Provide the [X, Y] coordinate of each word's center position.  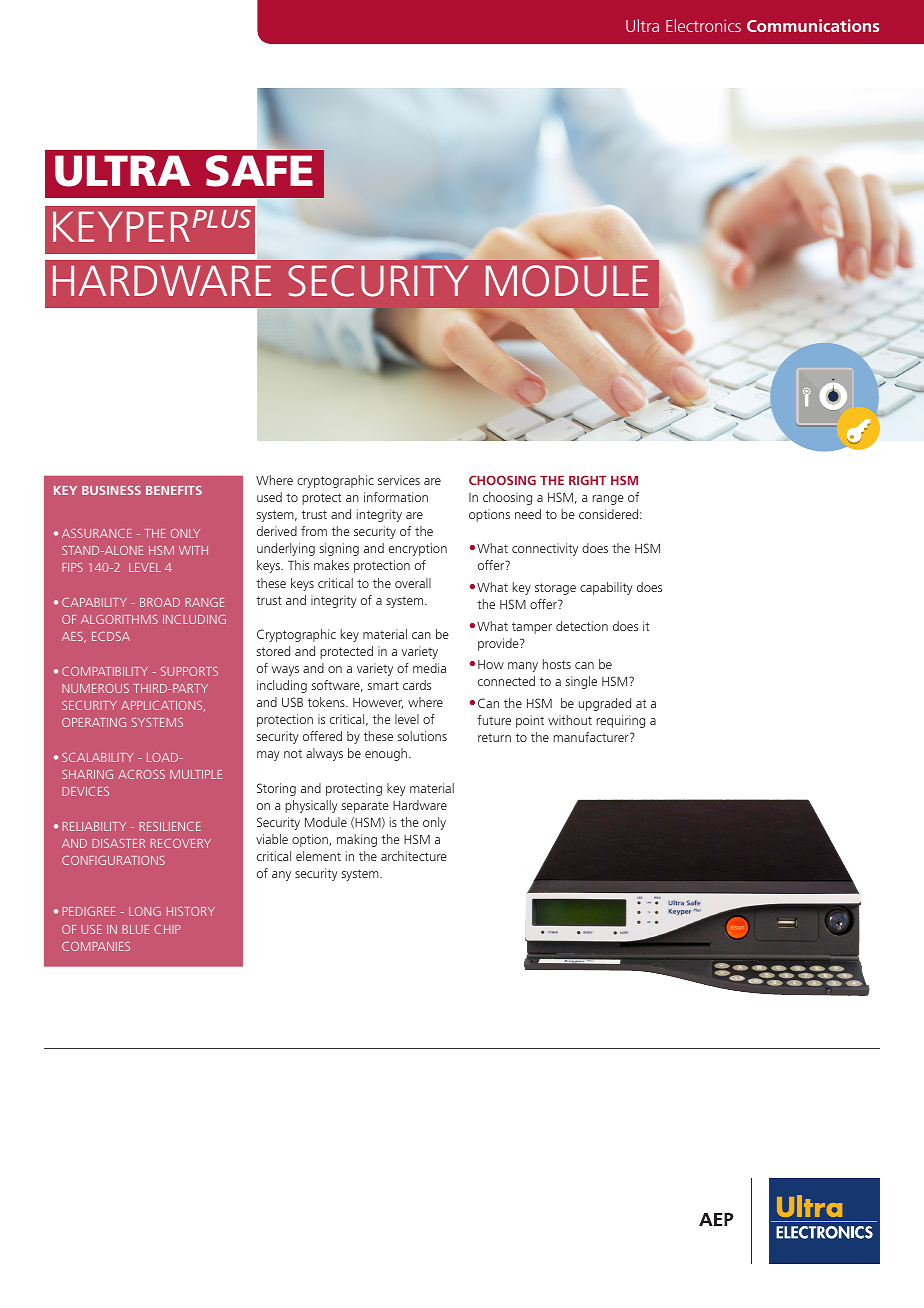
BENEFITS [174, 490]
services [399, 480]
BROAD [160, 602]
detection [582, 626]
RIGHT [587, 480]
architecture [414, 856]
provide [499, 644]
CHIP [167, 929]
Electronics [703, 25]
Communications [813, 25]
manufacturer [592, 737]
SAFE [259, 171]
